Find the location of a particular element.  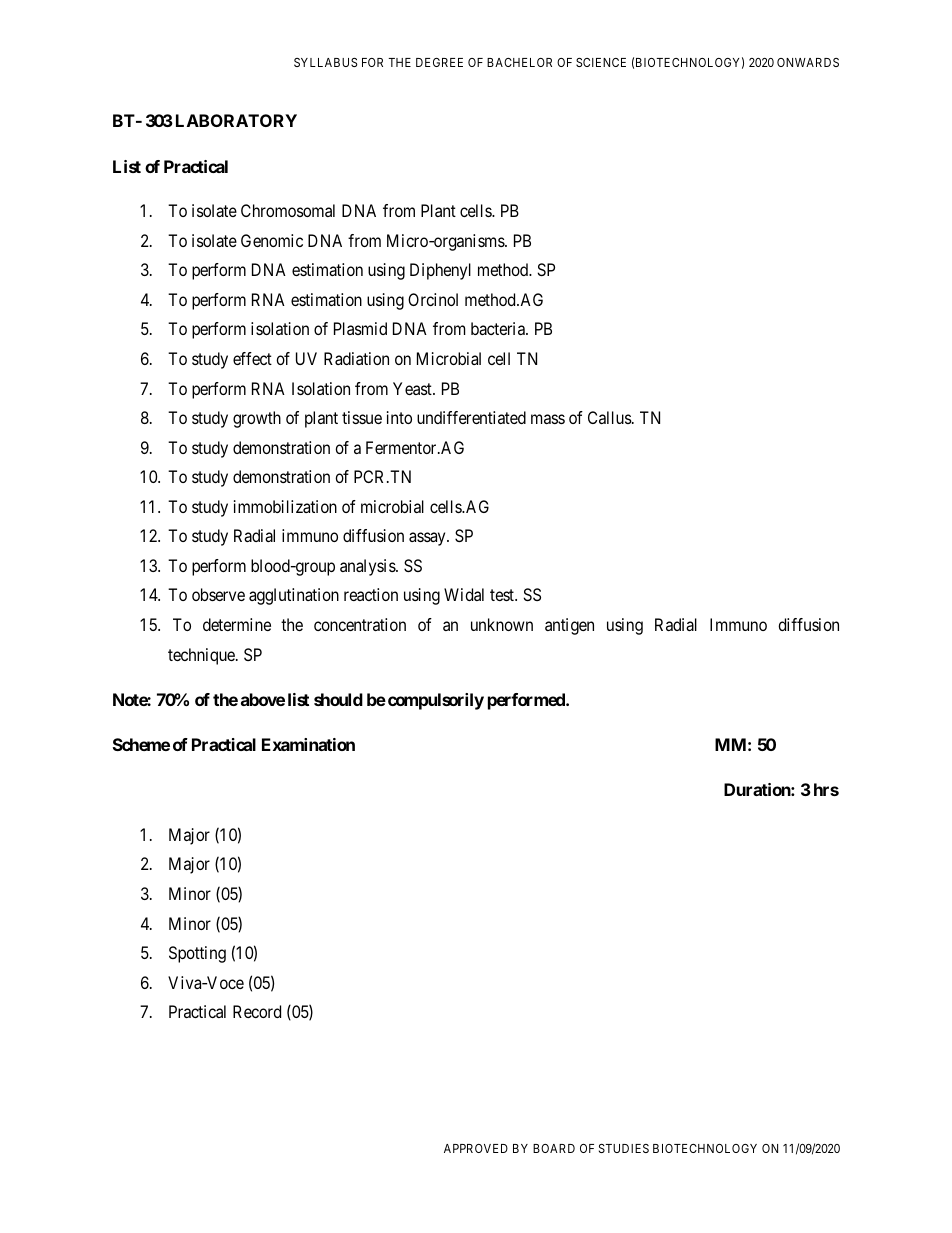

APPROVED is located at coordinates (476, 1148).
